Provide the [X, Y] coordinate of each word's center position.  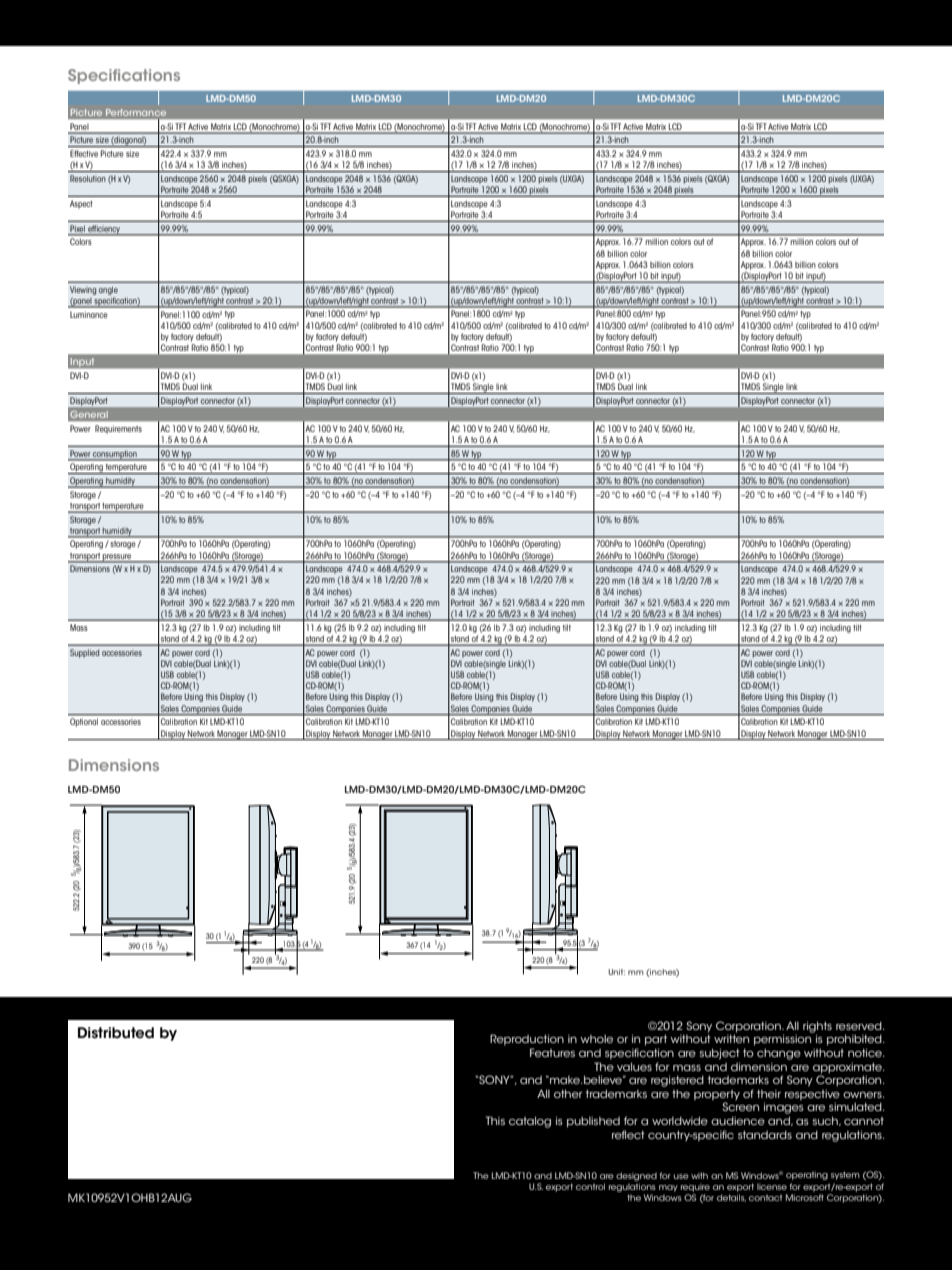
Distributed [116, 1033]
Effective [84, 153]
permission [782, 1040]
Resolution [88, 178]
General [88, 414]
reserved [860, 1026]
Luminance [89, 314]
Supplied [84, 653]
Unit [616, 972]
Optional [84, 722]
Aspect [81, 204]
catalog [530, 1122]
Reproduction [527, 1039]
